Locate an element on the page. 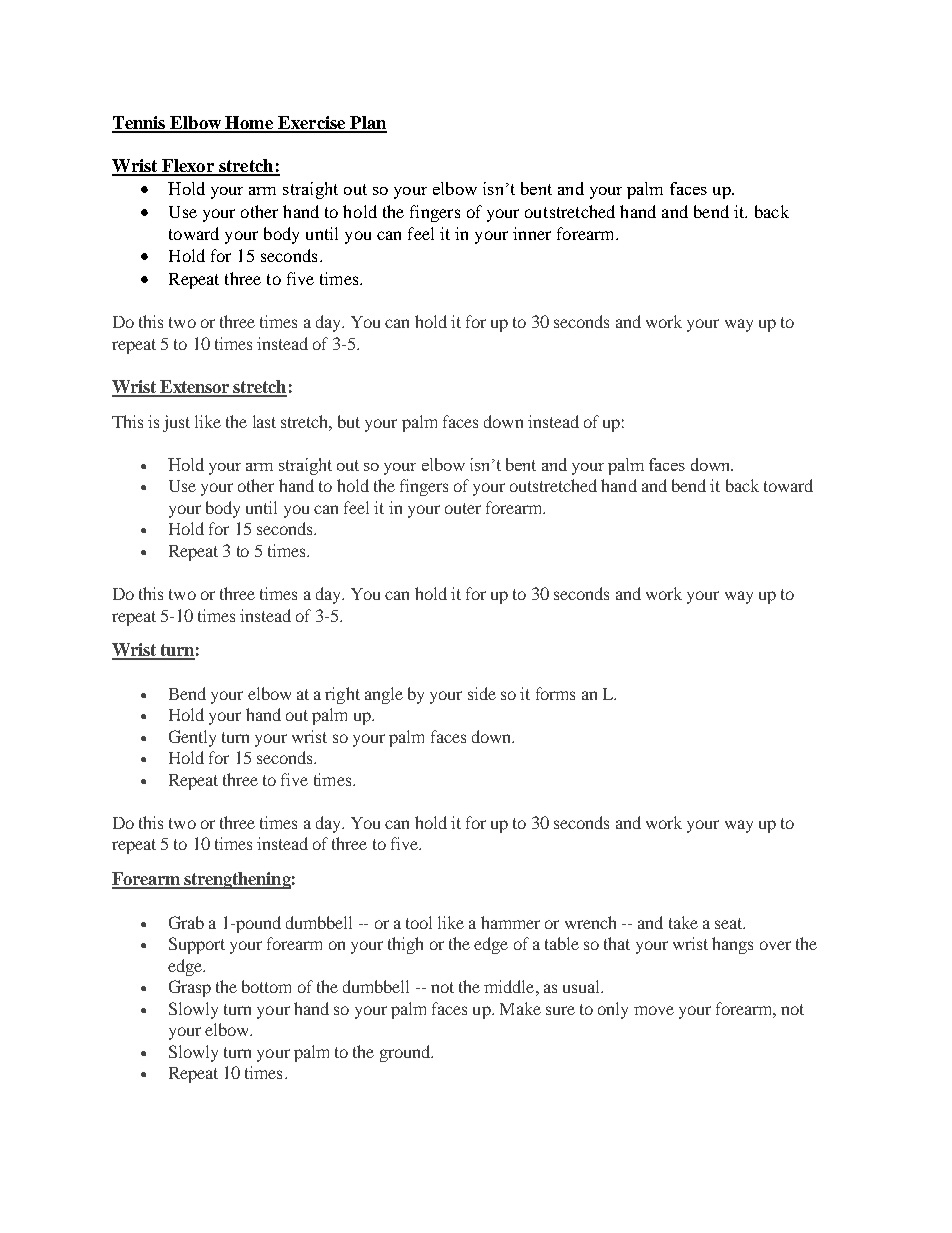 The height and width of the image is (1233, 952). inner is located at coordinates (532, 233).
